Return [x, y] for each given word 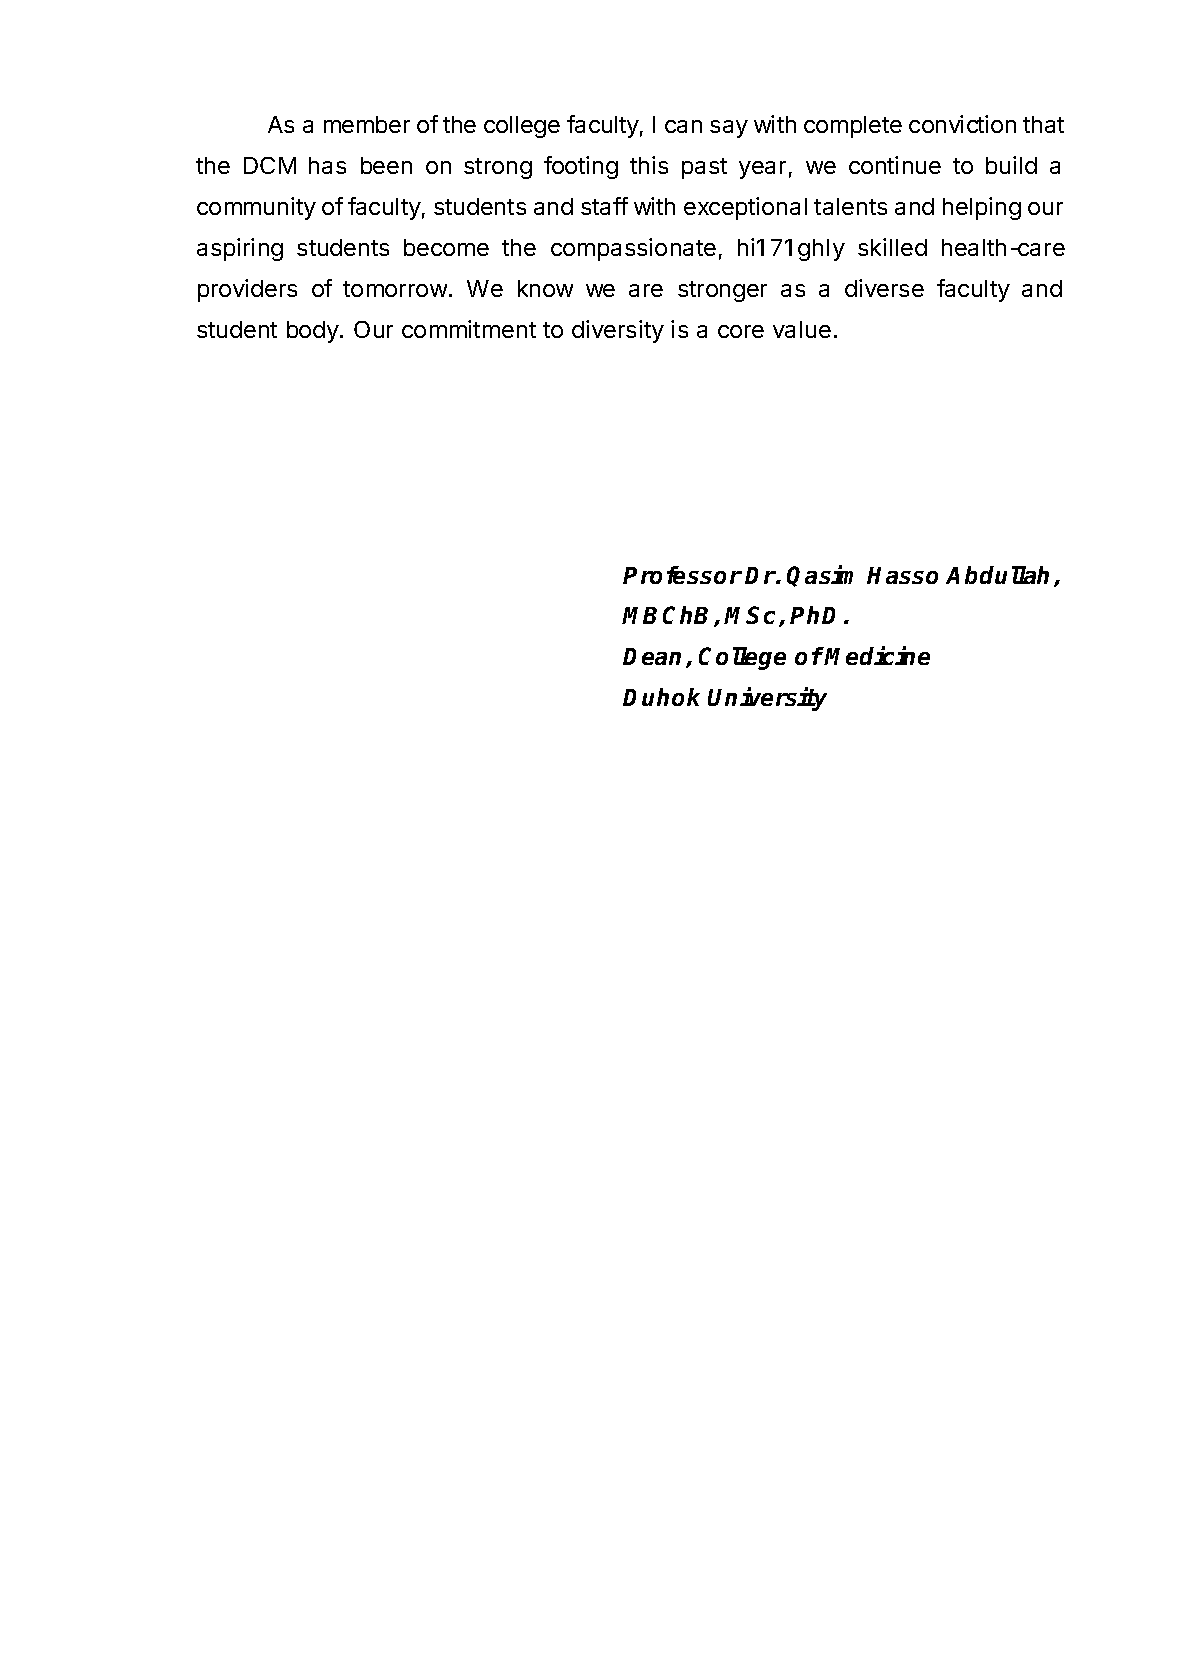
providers [247, 290]
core [741, 331]
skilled [892, 247]
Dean [652, 656]
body [313, 332]
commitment [469, 329]
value [802, 329]
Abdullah [997, 575]
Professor [682, 575]
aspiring [240, 249]
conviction [962, 124]
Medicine [877, 655]
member [367, 124]
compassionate [633, 249]
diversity [618, 331]
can [683, 126]
